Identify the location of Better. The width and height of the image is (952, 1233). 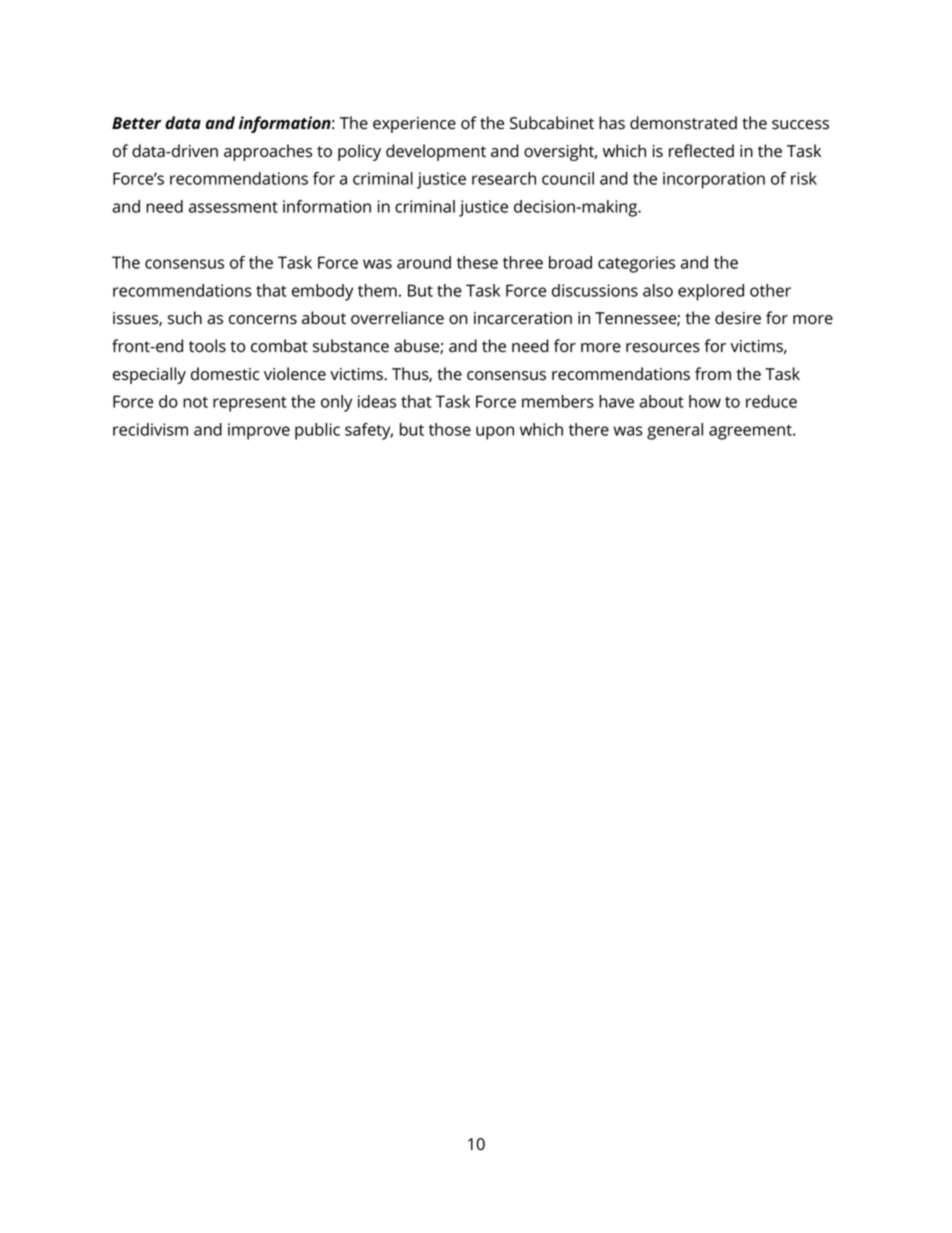
(136, 123).
